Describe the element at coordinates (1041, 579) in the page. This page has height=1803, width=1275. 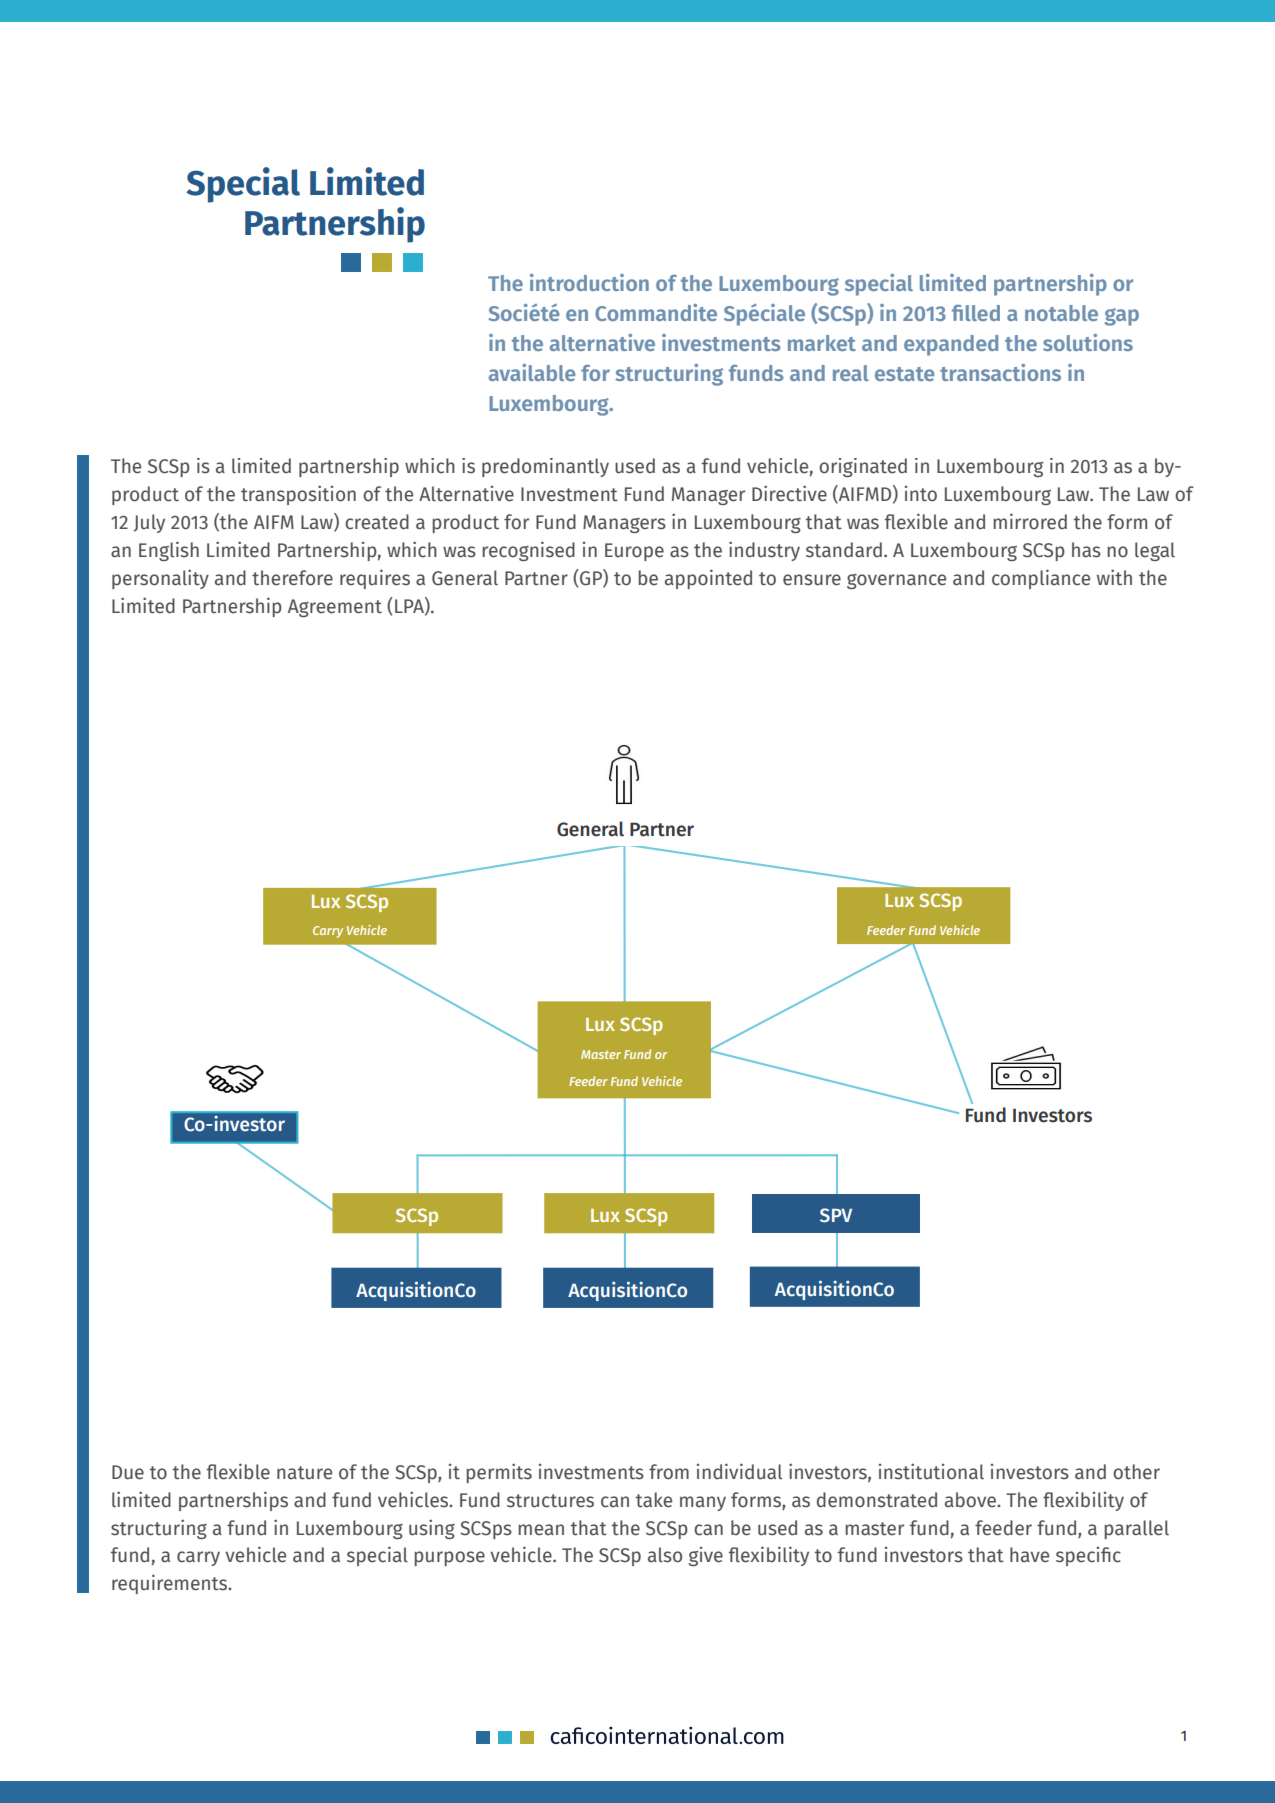
I see `compliance` at that location.
